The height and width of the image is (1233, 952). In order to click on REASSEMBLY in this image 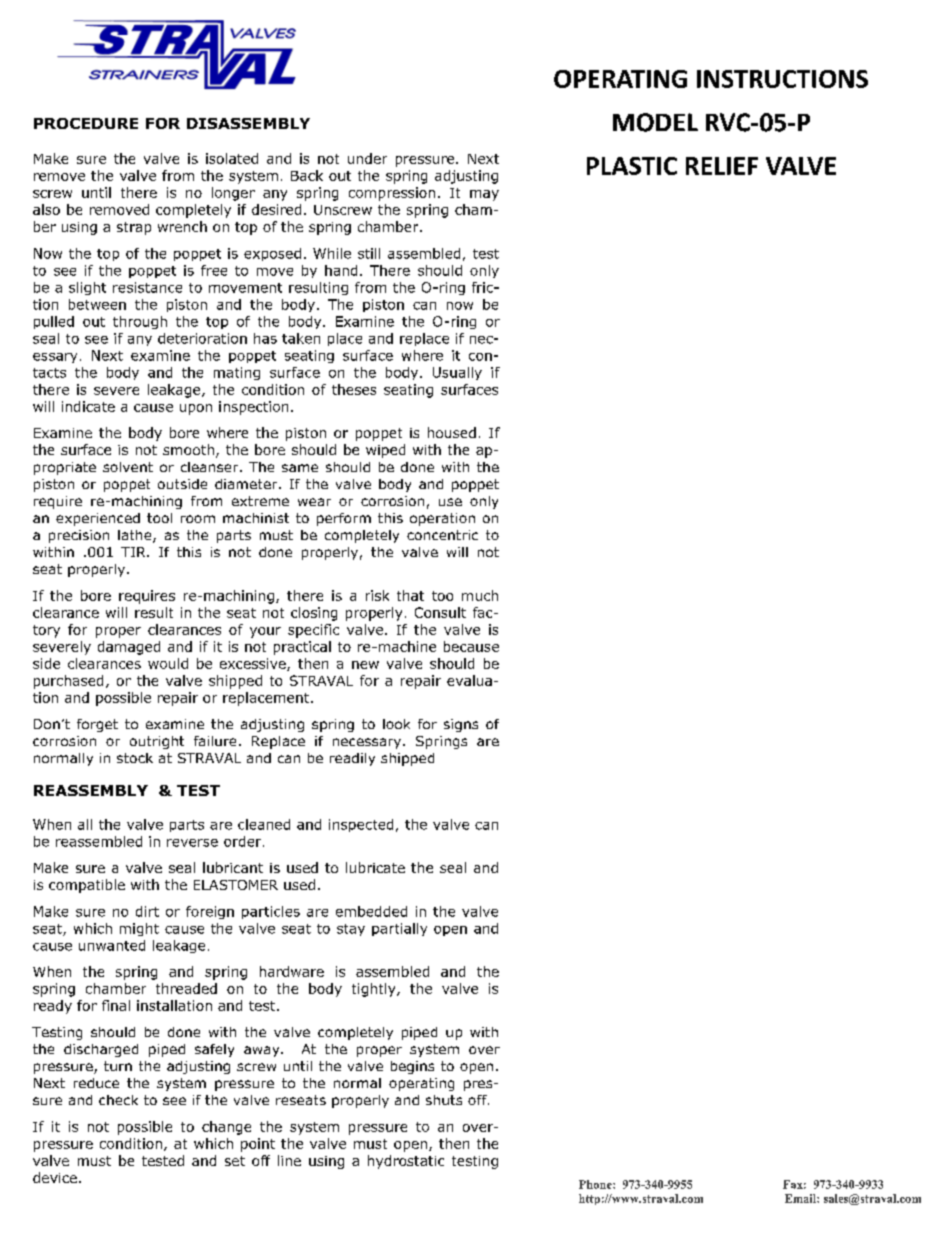, I will do `click(91, 790)`.
